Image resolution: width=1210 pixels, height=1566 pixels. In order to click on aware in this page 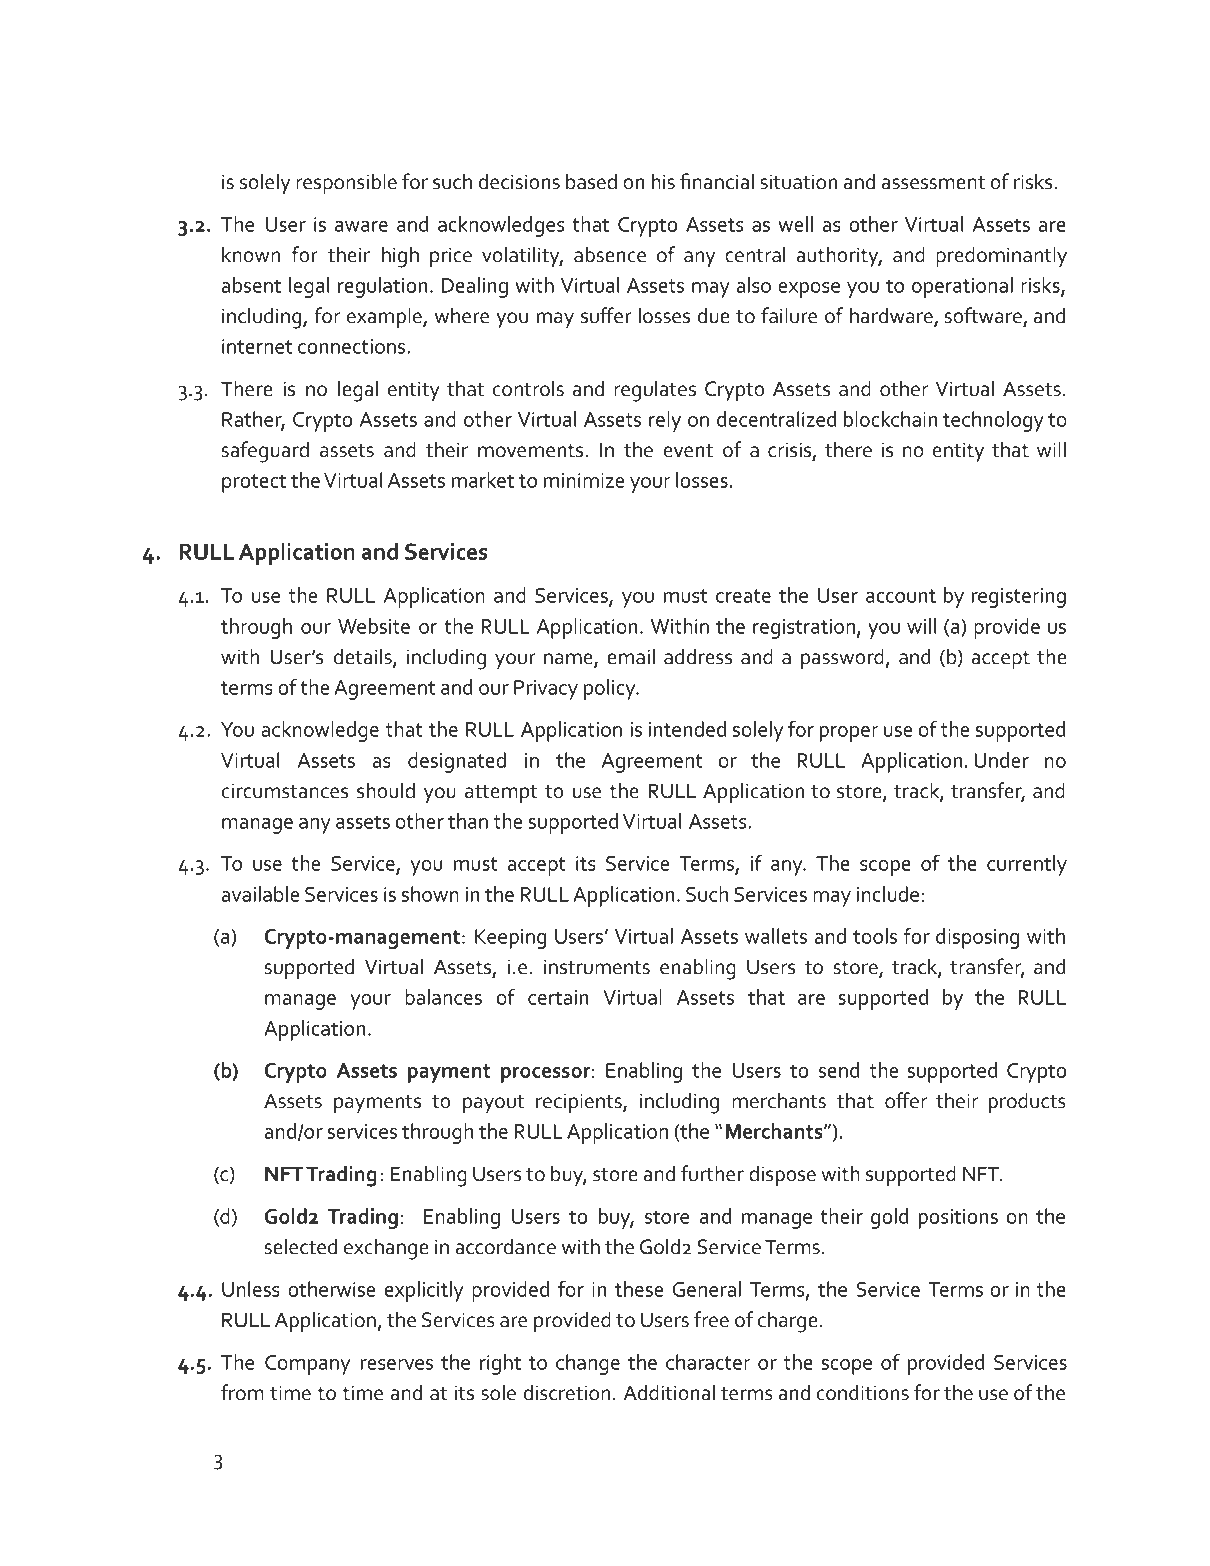, I will do `click(361, 226)`.
